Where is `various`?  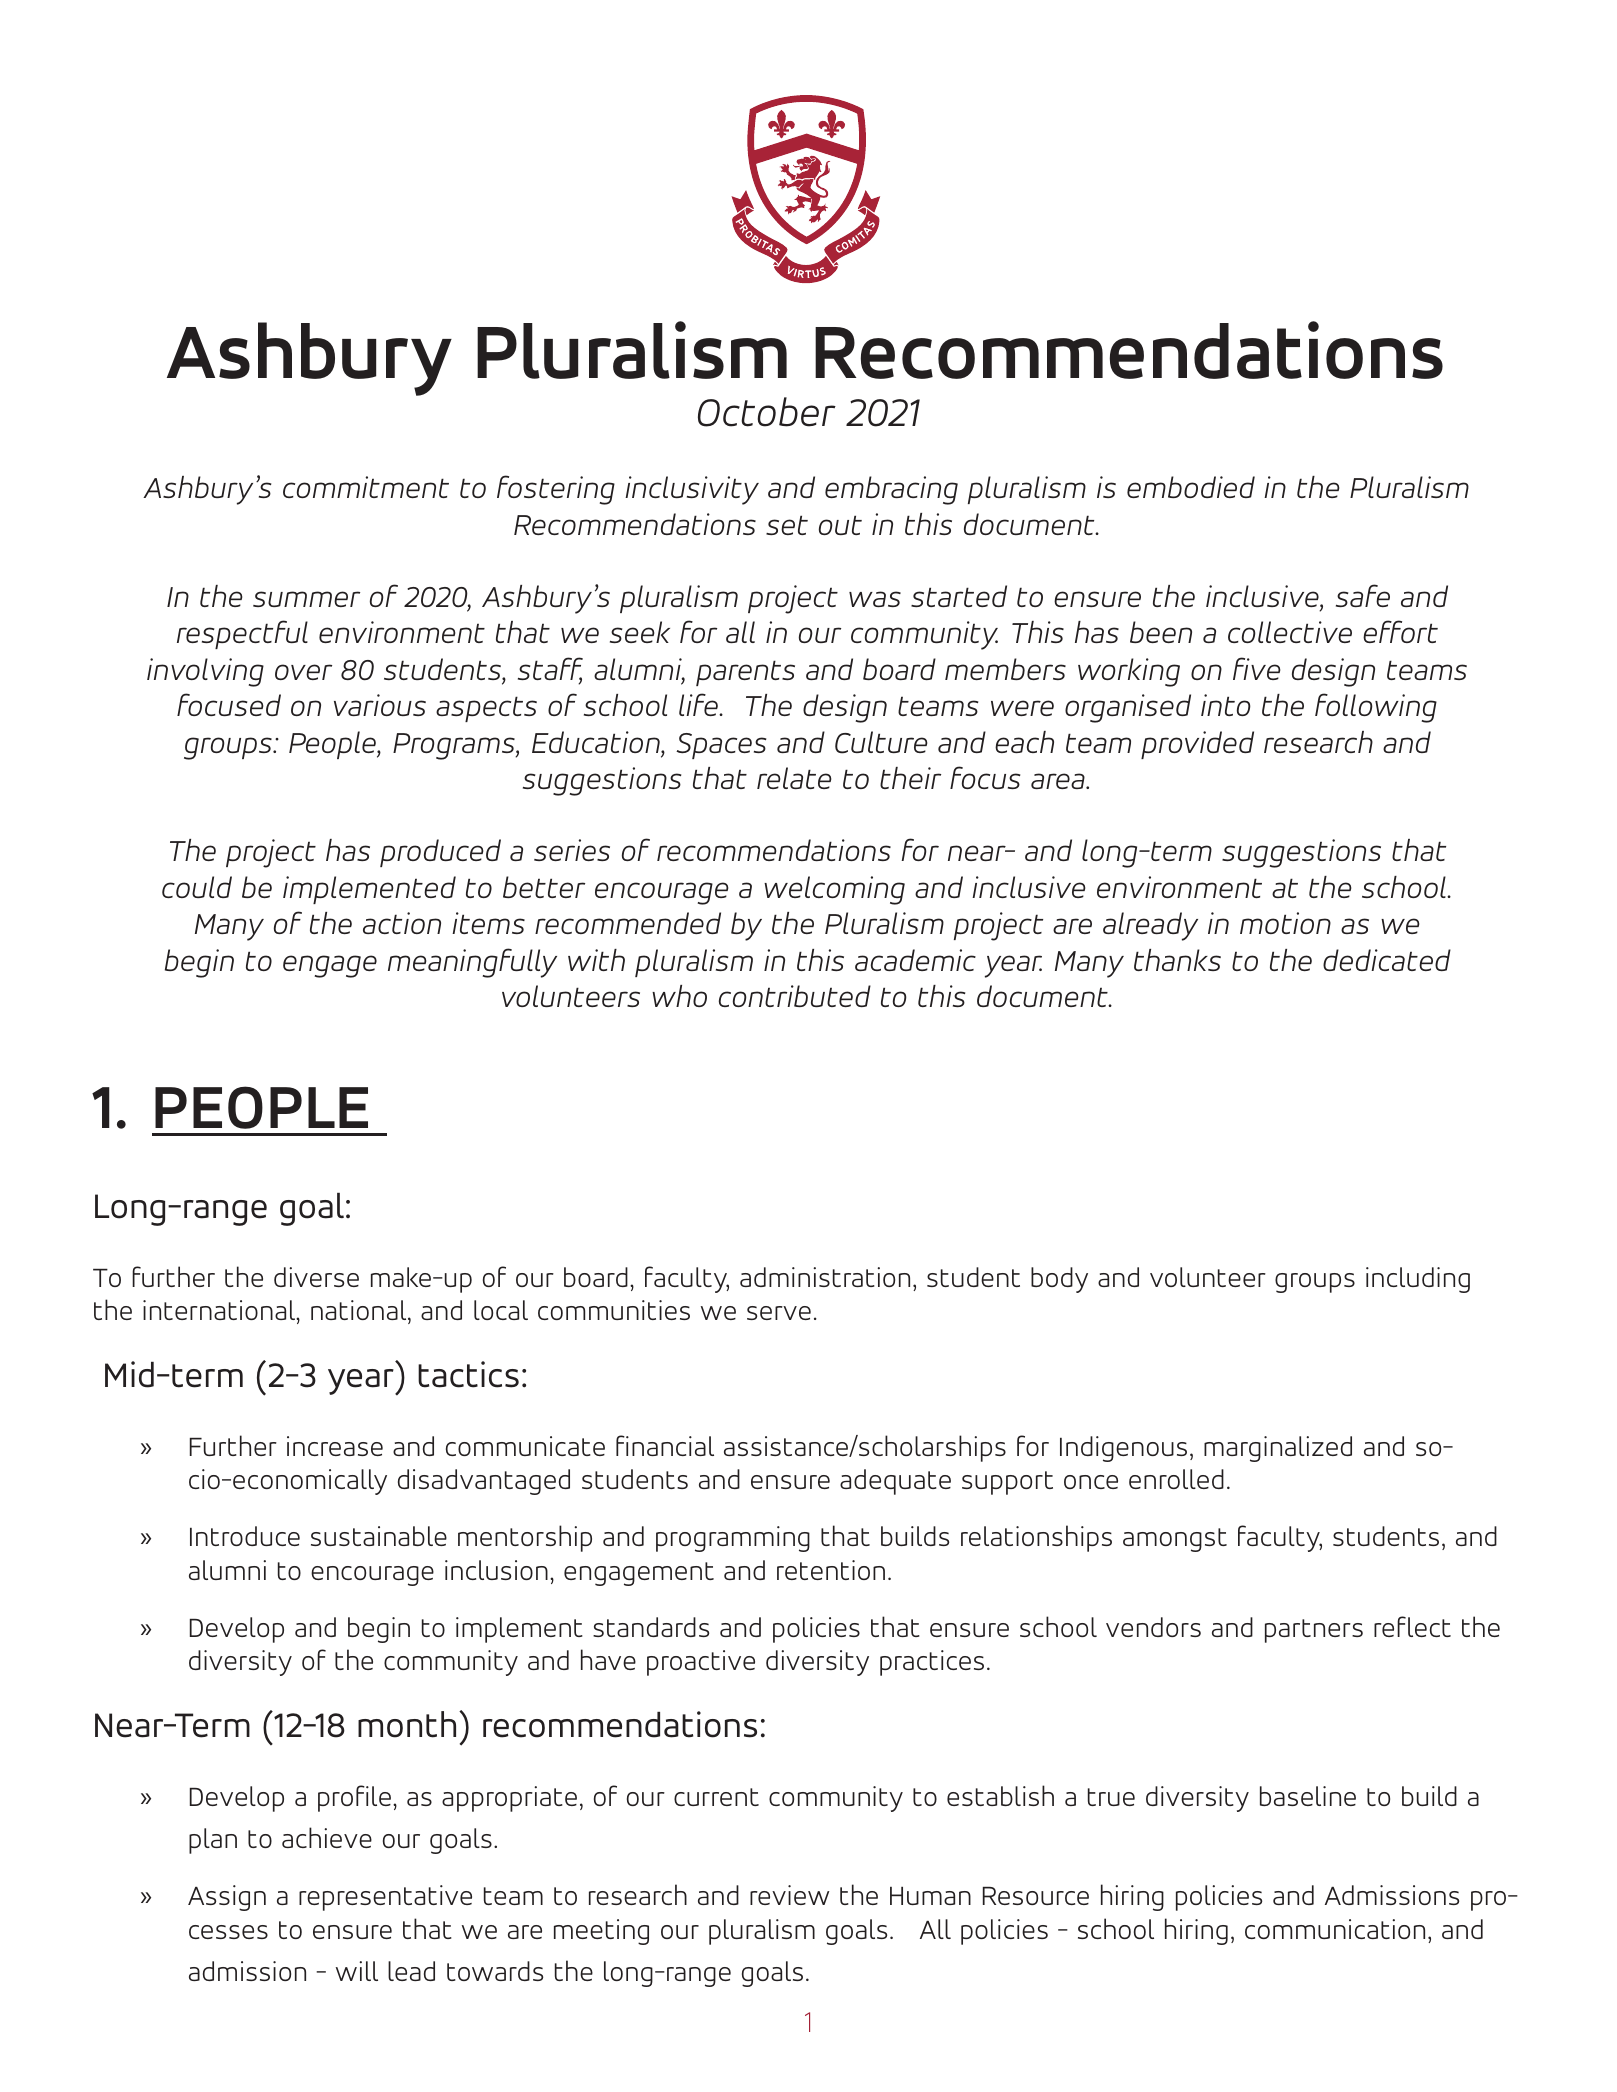 various is located at coordinates (380, 705).
